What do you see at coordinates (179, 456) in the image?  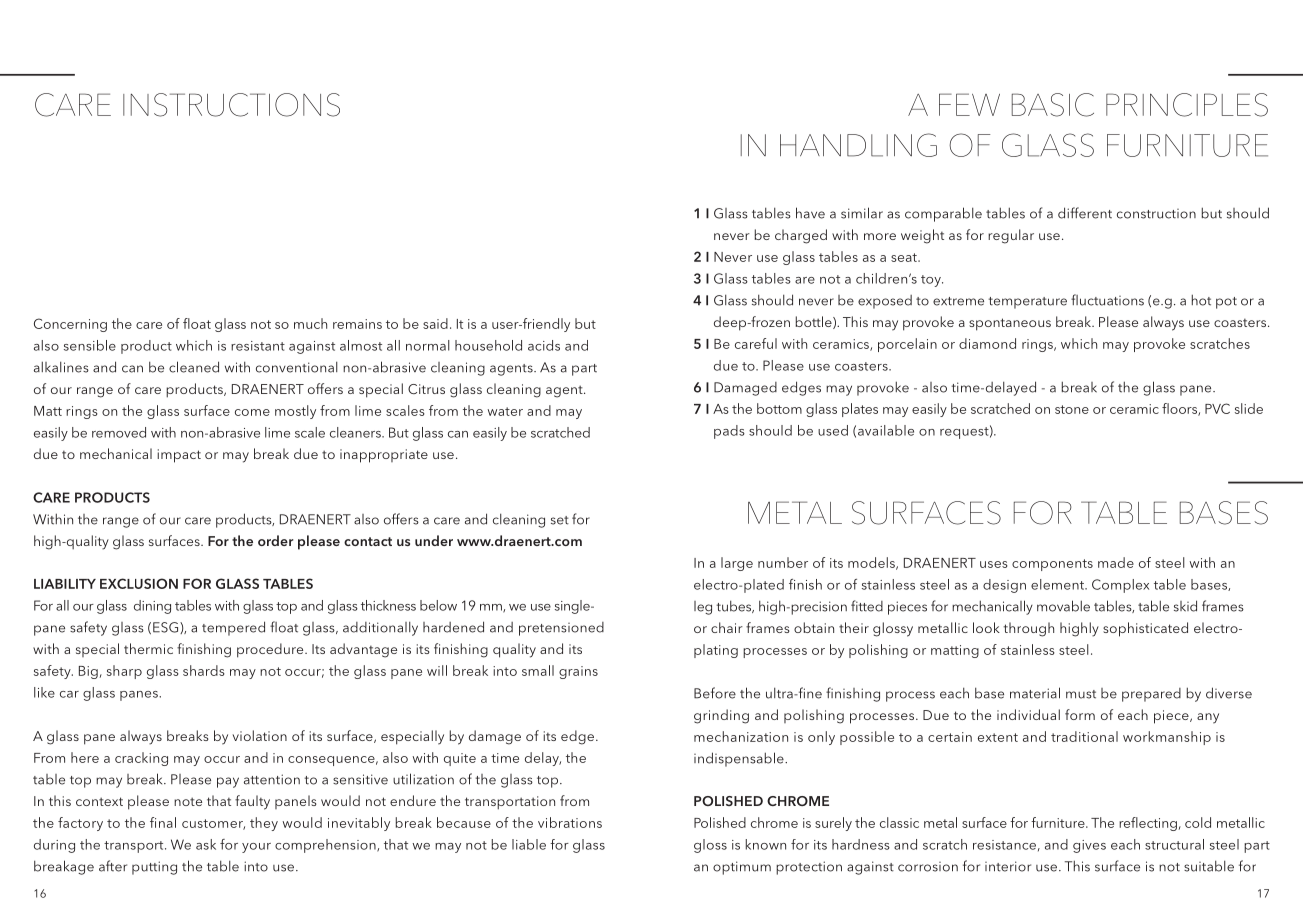 I see `impact` at bounding box center [179, 456].
